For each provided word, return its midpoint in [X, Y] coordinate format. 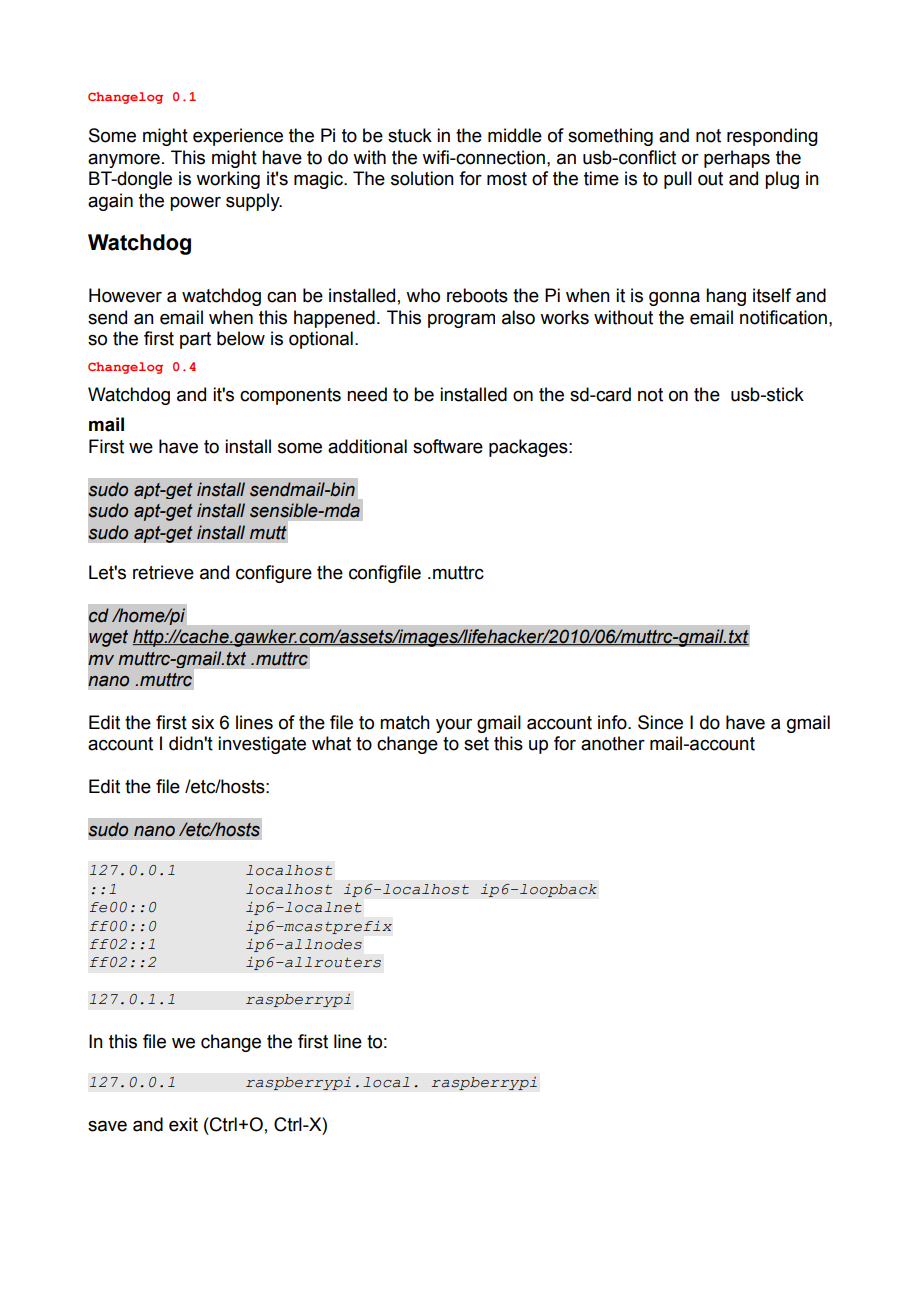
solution [422, 178]
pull [678, 180]
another [613, 743]
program [461, 320]
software [448, 446]
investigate [262, 745]
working [228, 180]
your [454, 726]
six [203, 722]
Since [660, 722]
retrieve [163, 572]
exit [183, 1124]
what [331, 743]
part [195, 340]
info [613, 722]
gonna [674, 298]
